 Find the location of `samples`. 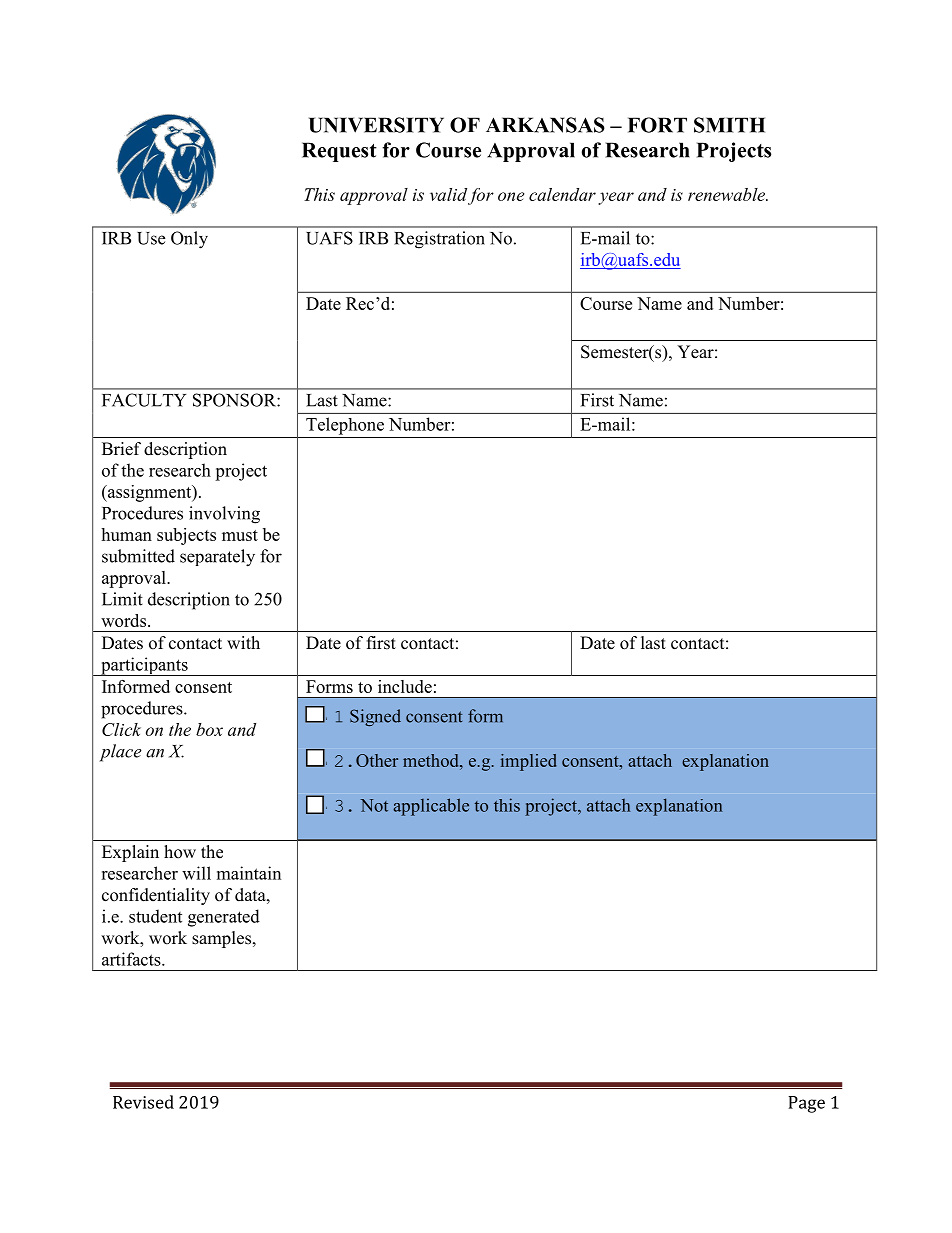

samples is located at coordinates (223, 939).
